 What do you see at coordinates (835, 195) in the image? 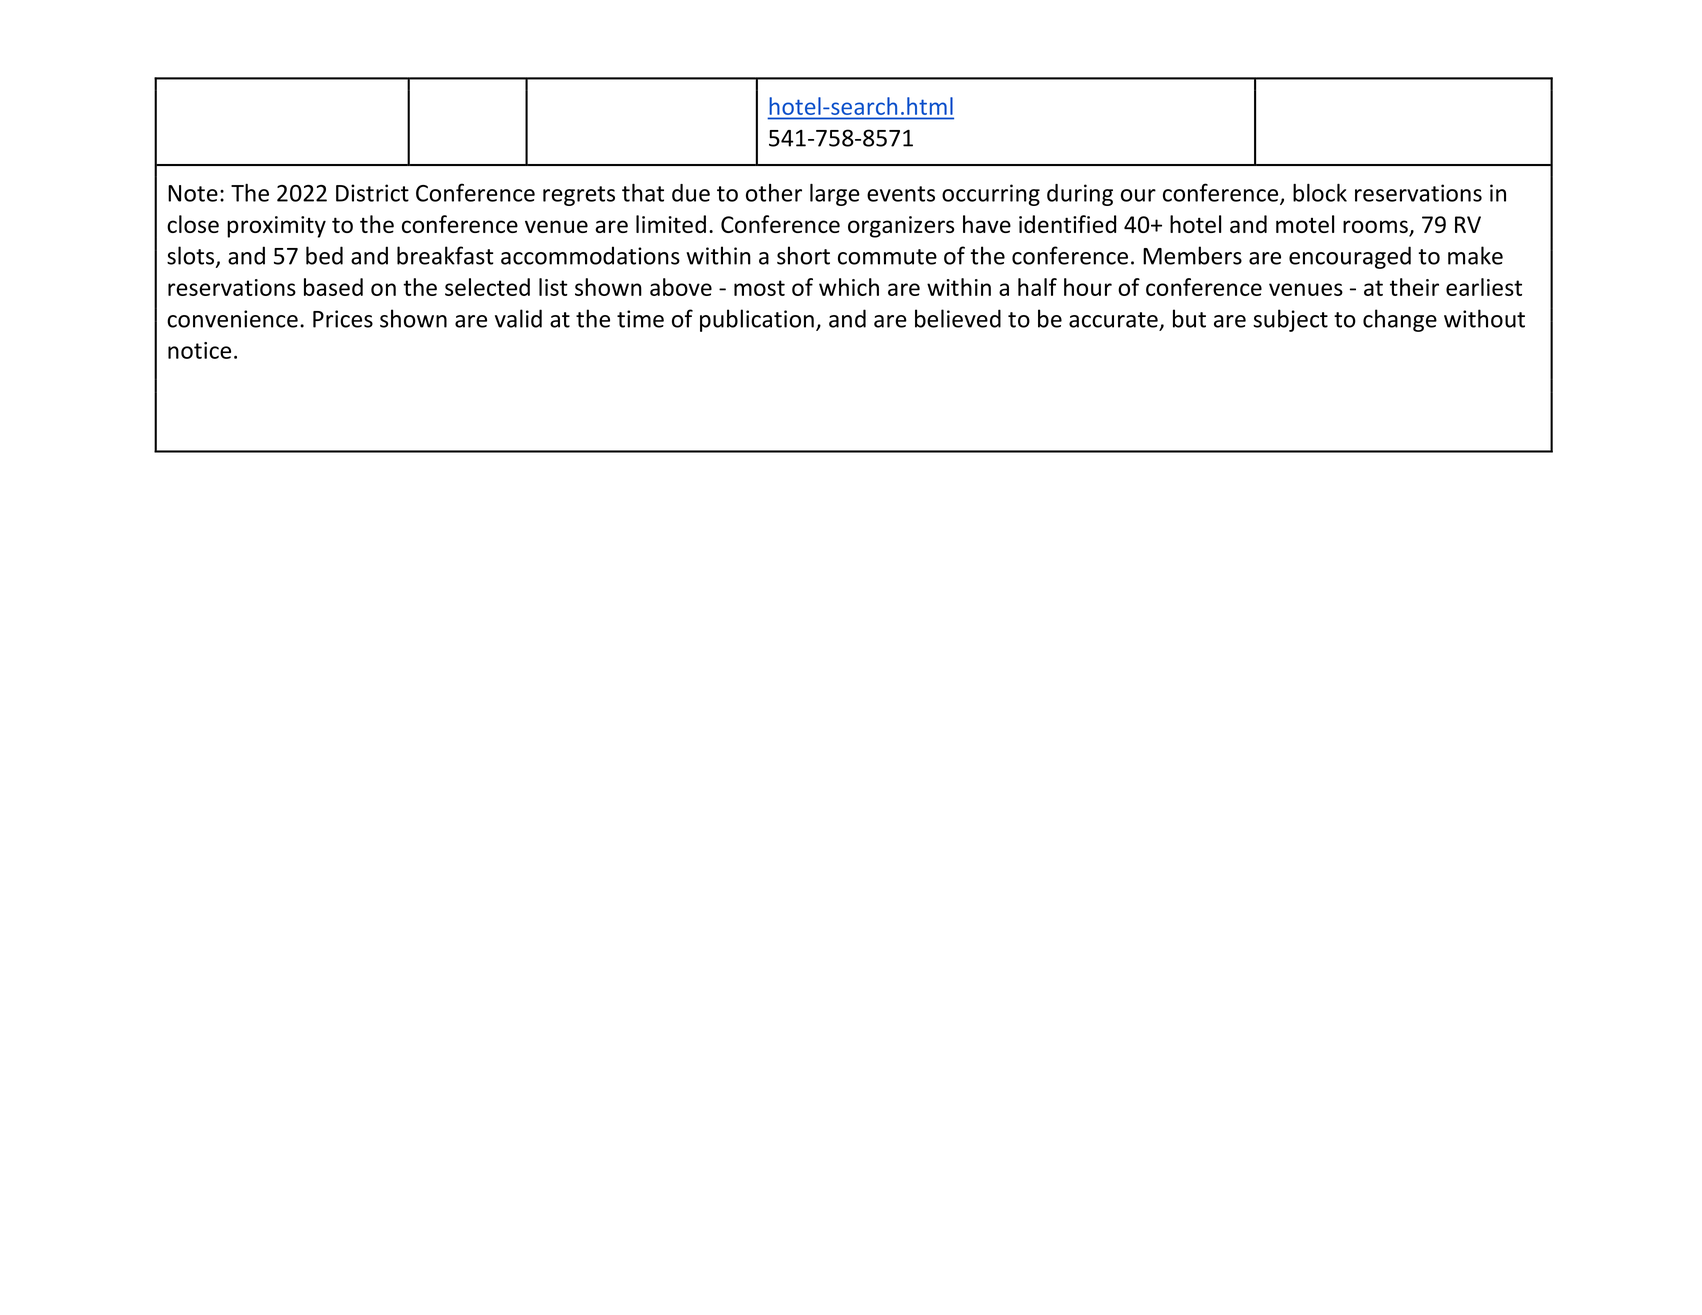
I see `large` at bounding box center [835, 195].
